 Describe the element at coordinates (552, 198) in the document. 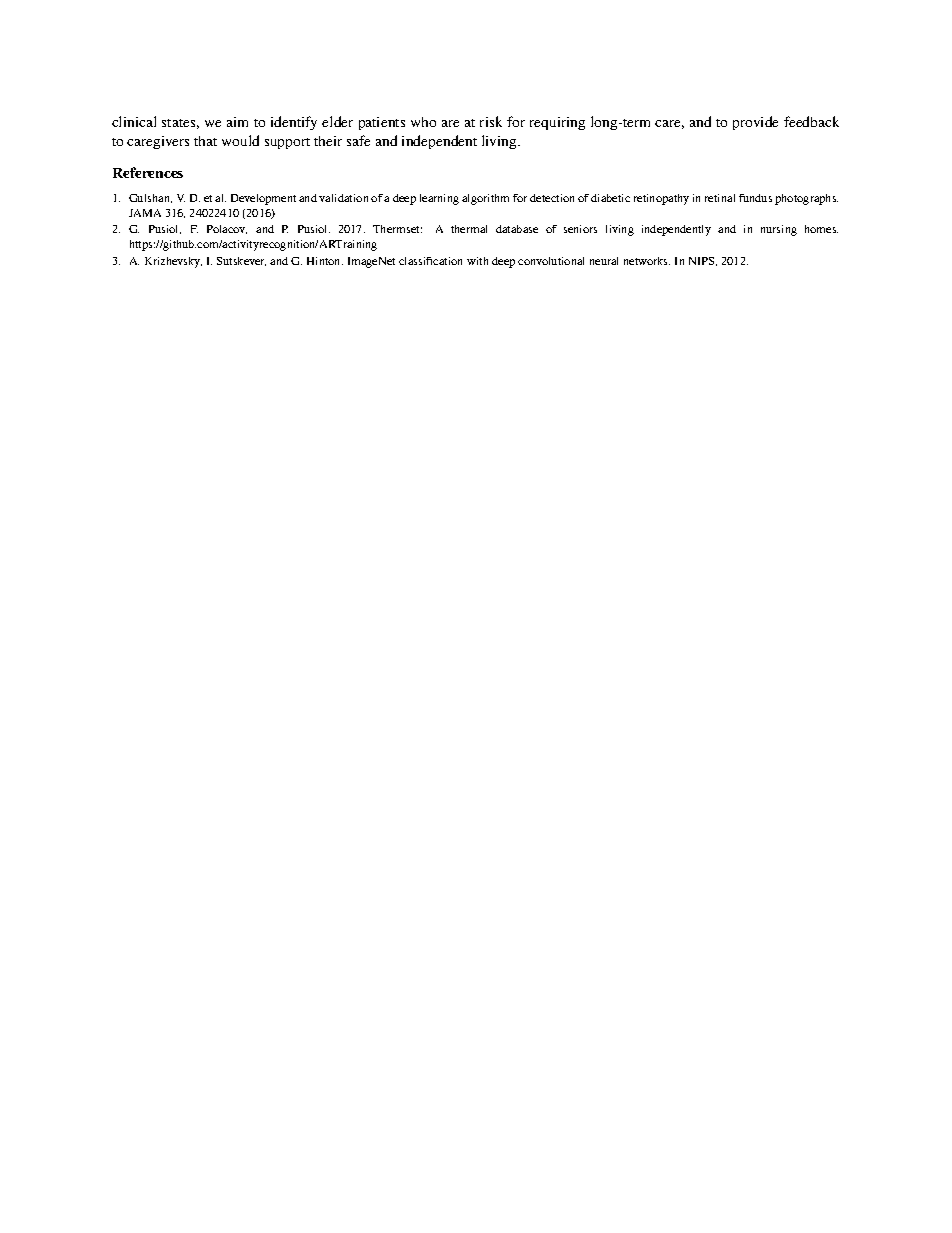

I see `detection` at that location.
